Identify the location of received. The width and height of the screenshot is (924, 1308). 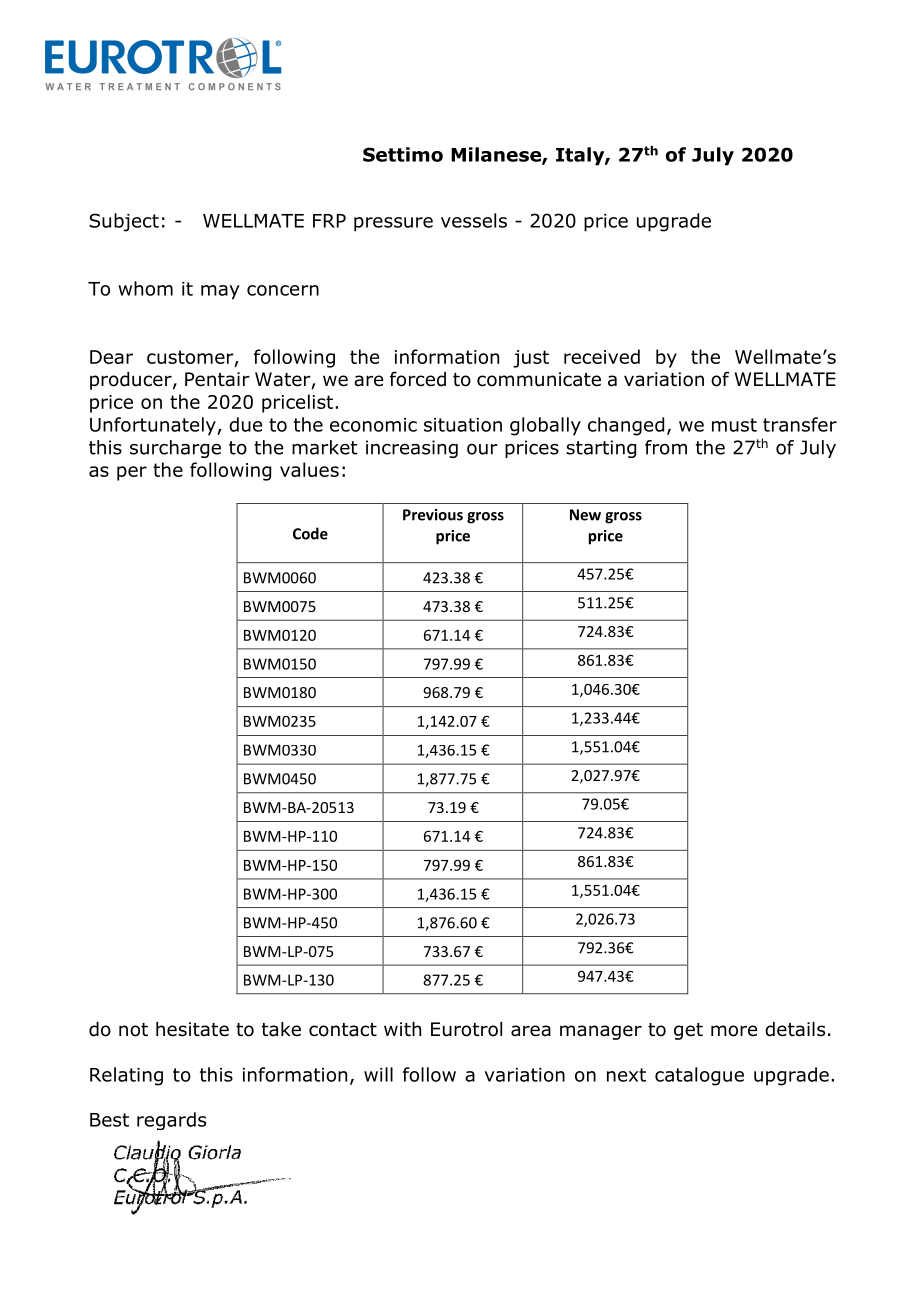
(602, 356).
